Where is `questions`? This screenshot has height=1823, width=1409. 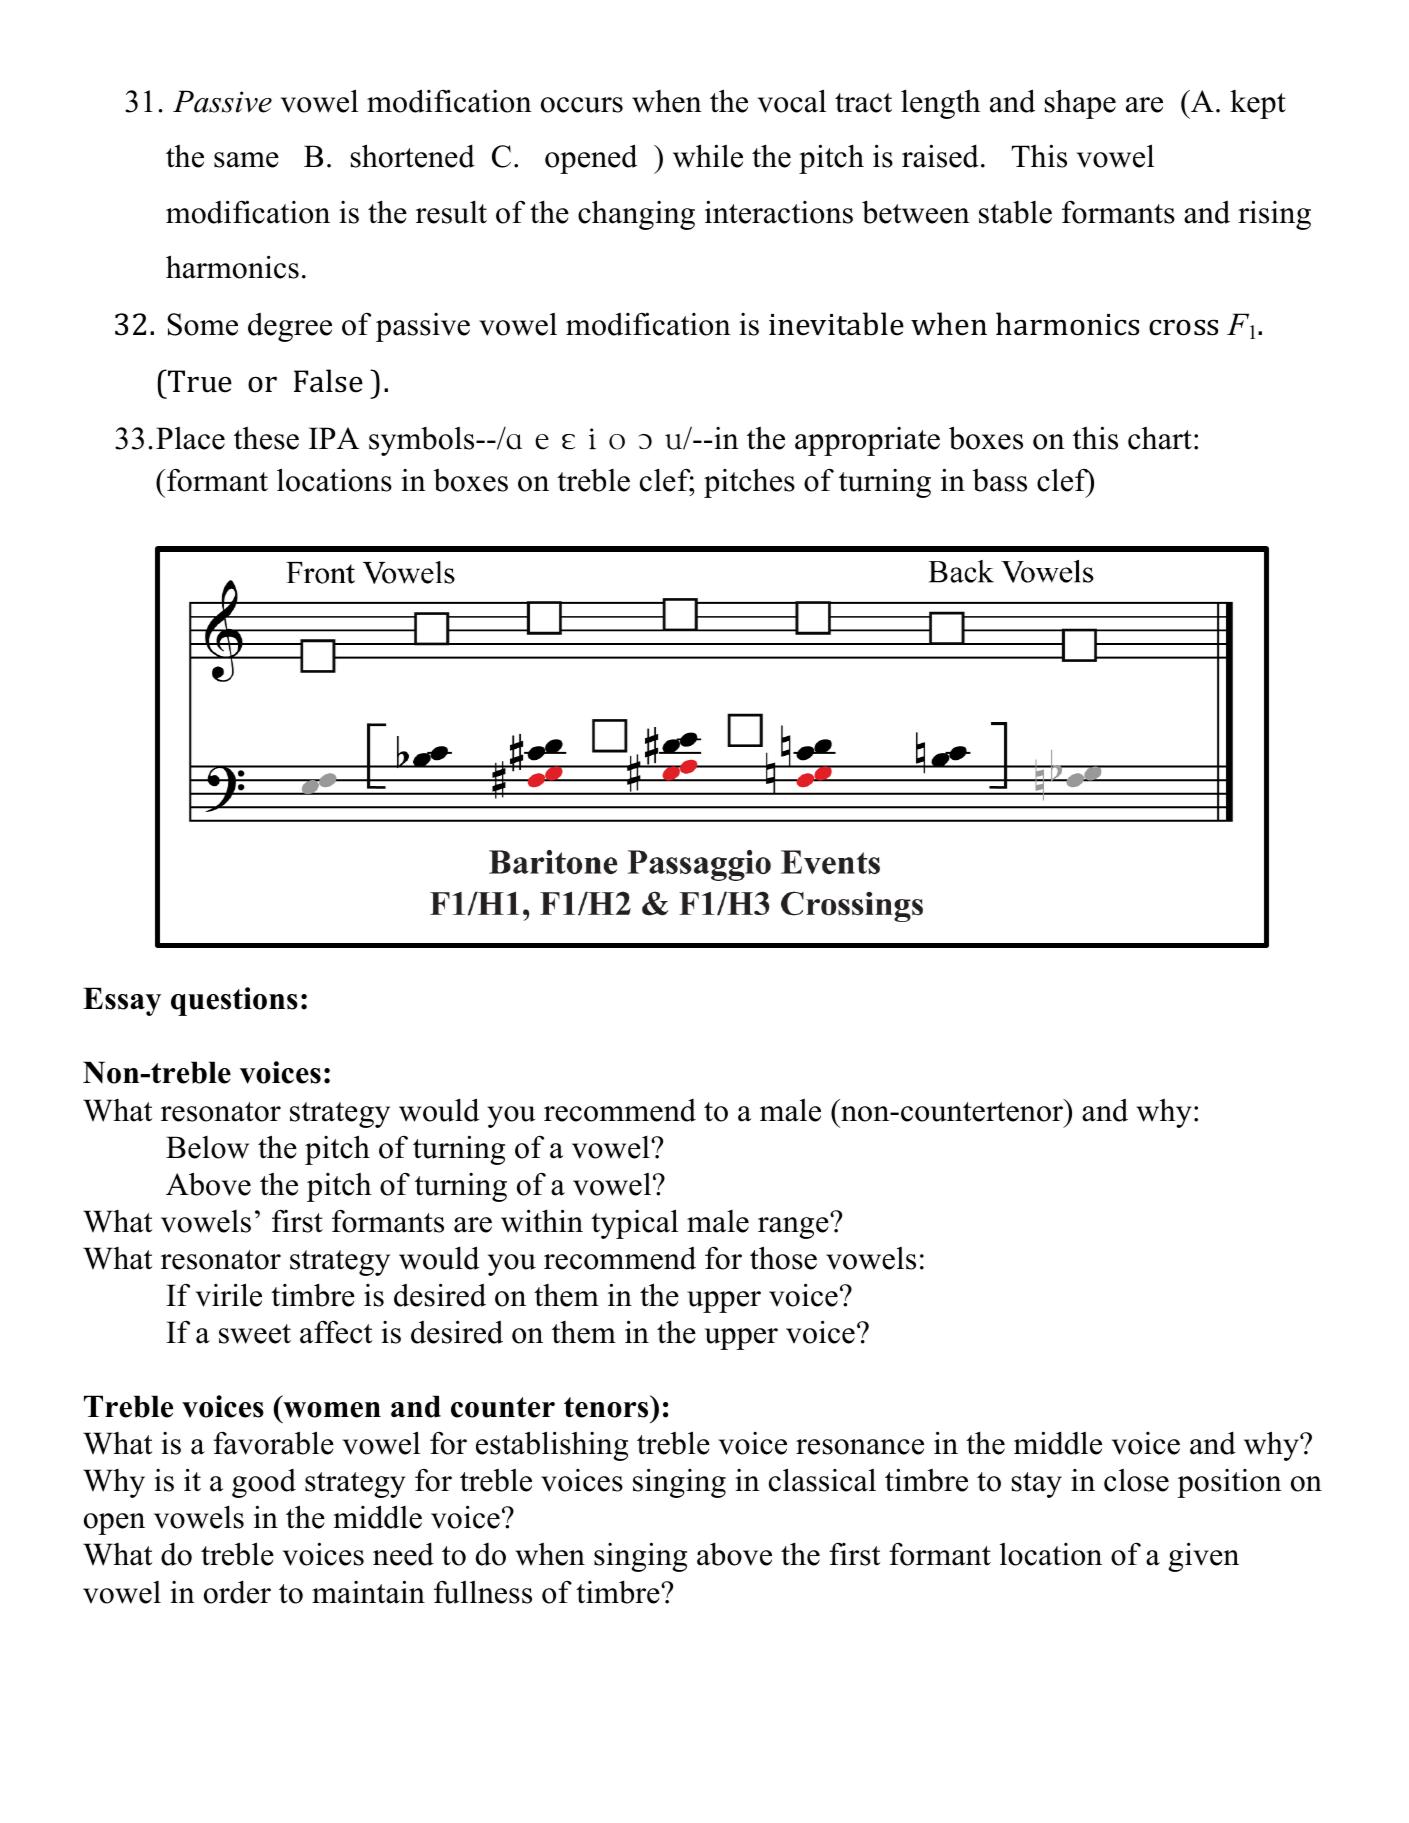 questions is located at coordinates (234, 1001).
